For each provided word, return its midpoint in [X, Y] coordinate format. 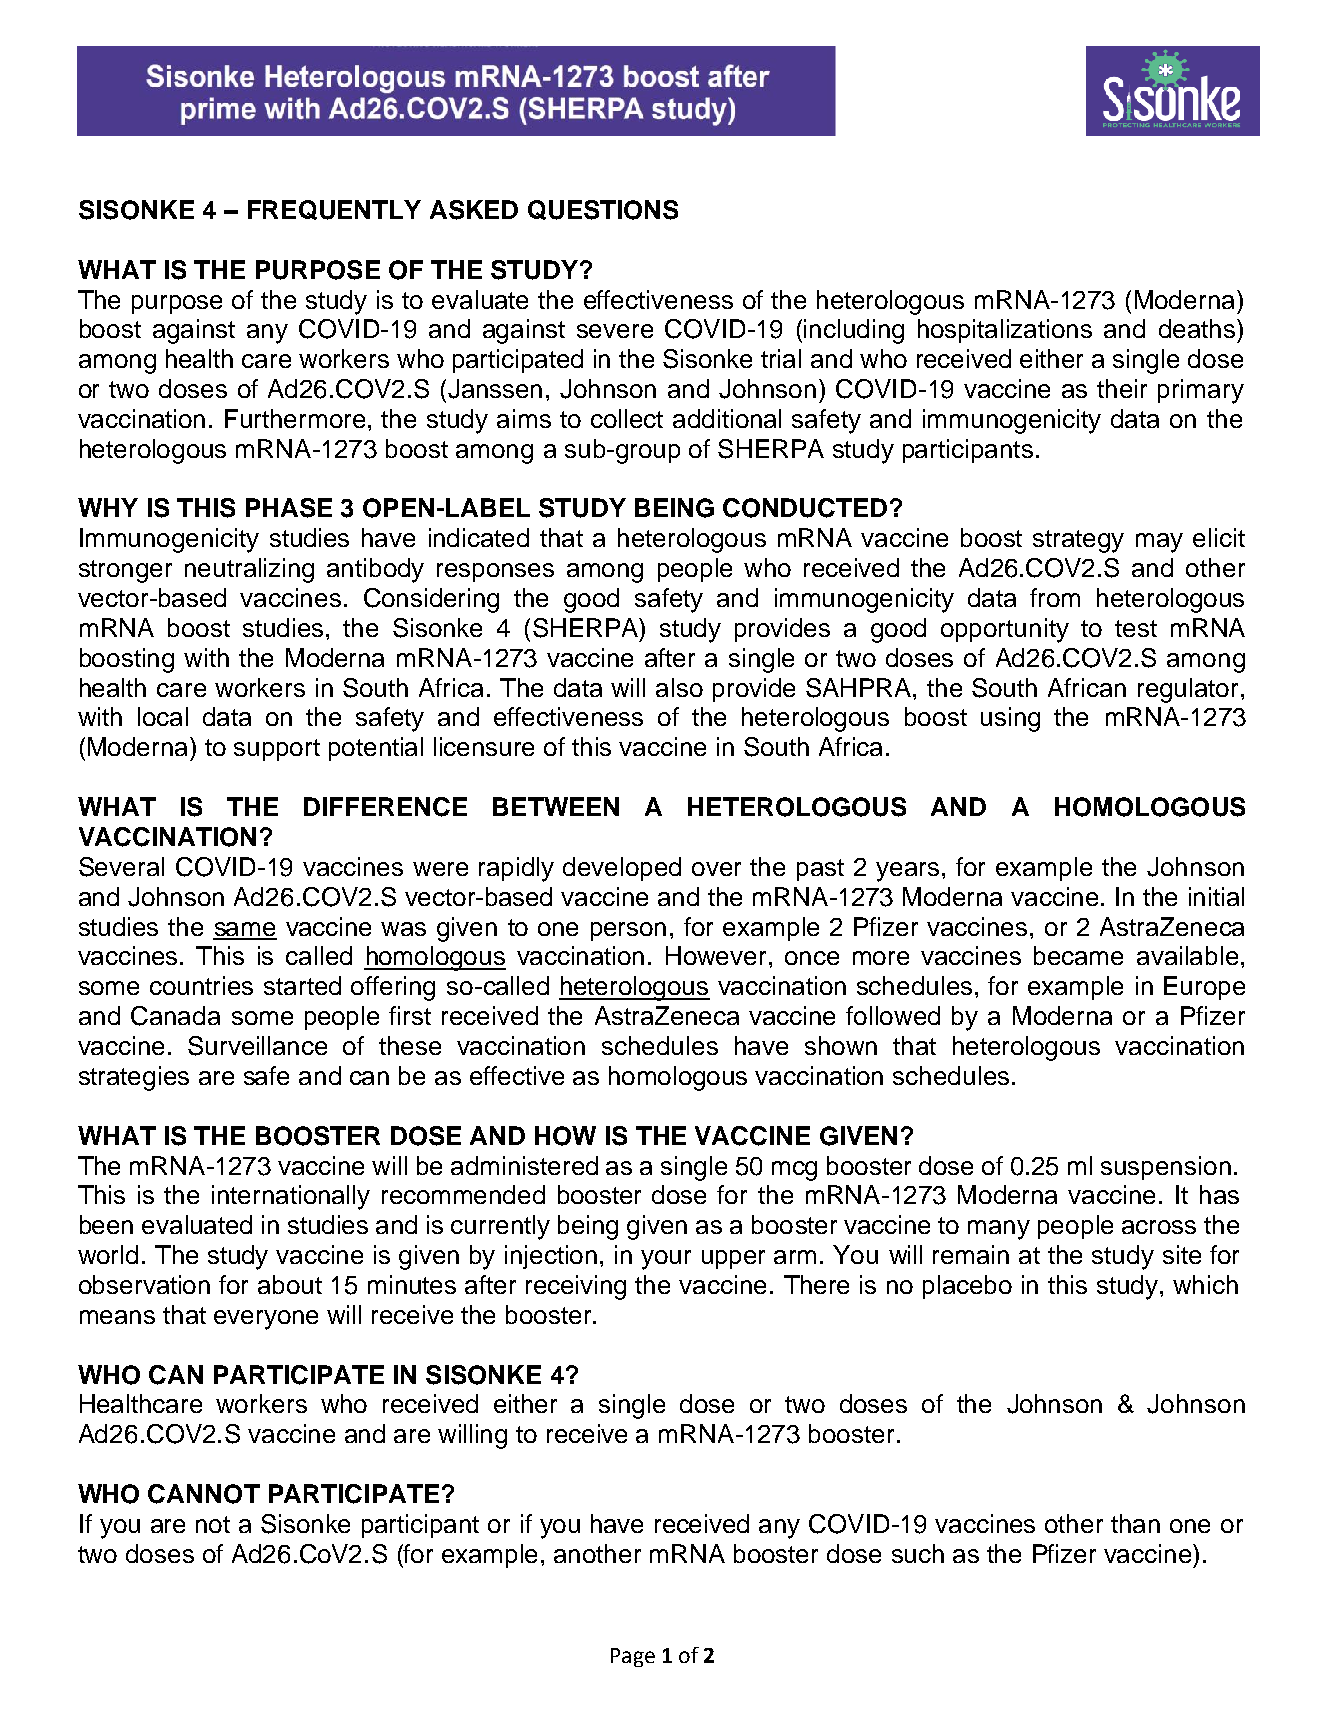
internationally [291, 1197]
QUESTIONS [603, 210]
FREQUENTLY [334, 210]
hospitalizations [1005, 331]
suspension [1166, 1168]
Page [633, 1657]
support [277, 750]
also [679, 687]
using [1010, 719]
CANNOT [204, 1494]
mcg [794, 1171]
